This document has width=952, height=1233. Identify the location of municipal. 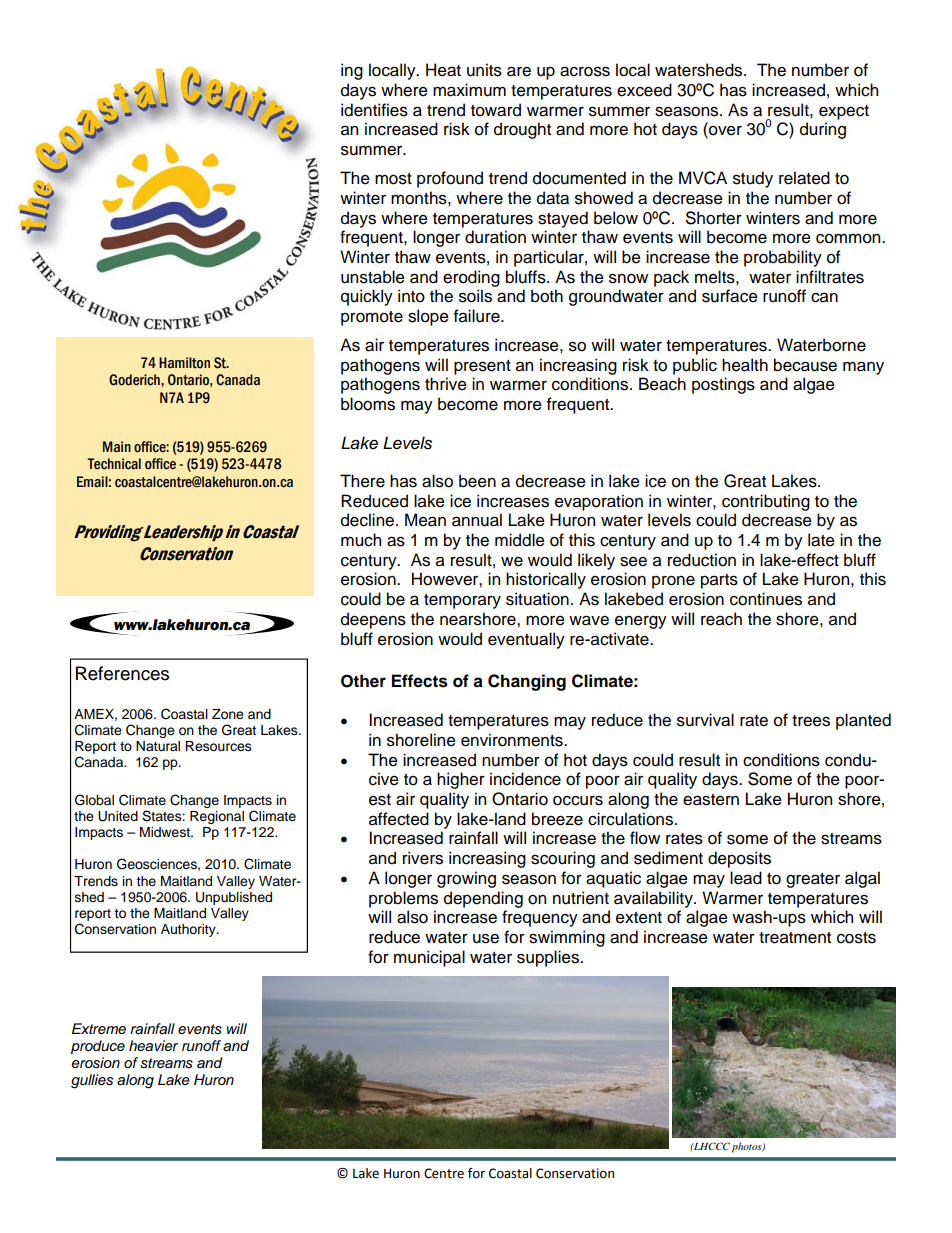
(429, 958).
